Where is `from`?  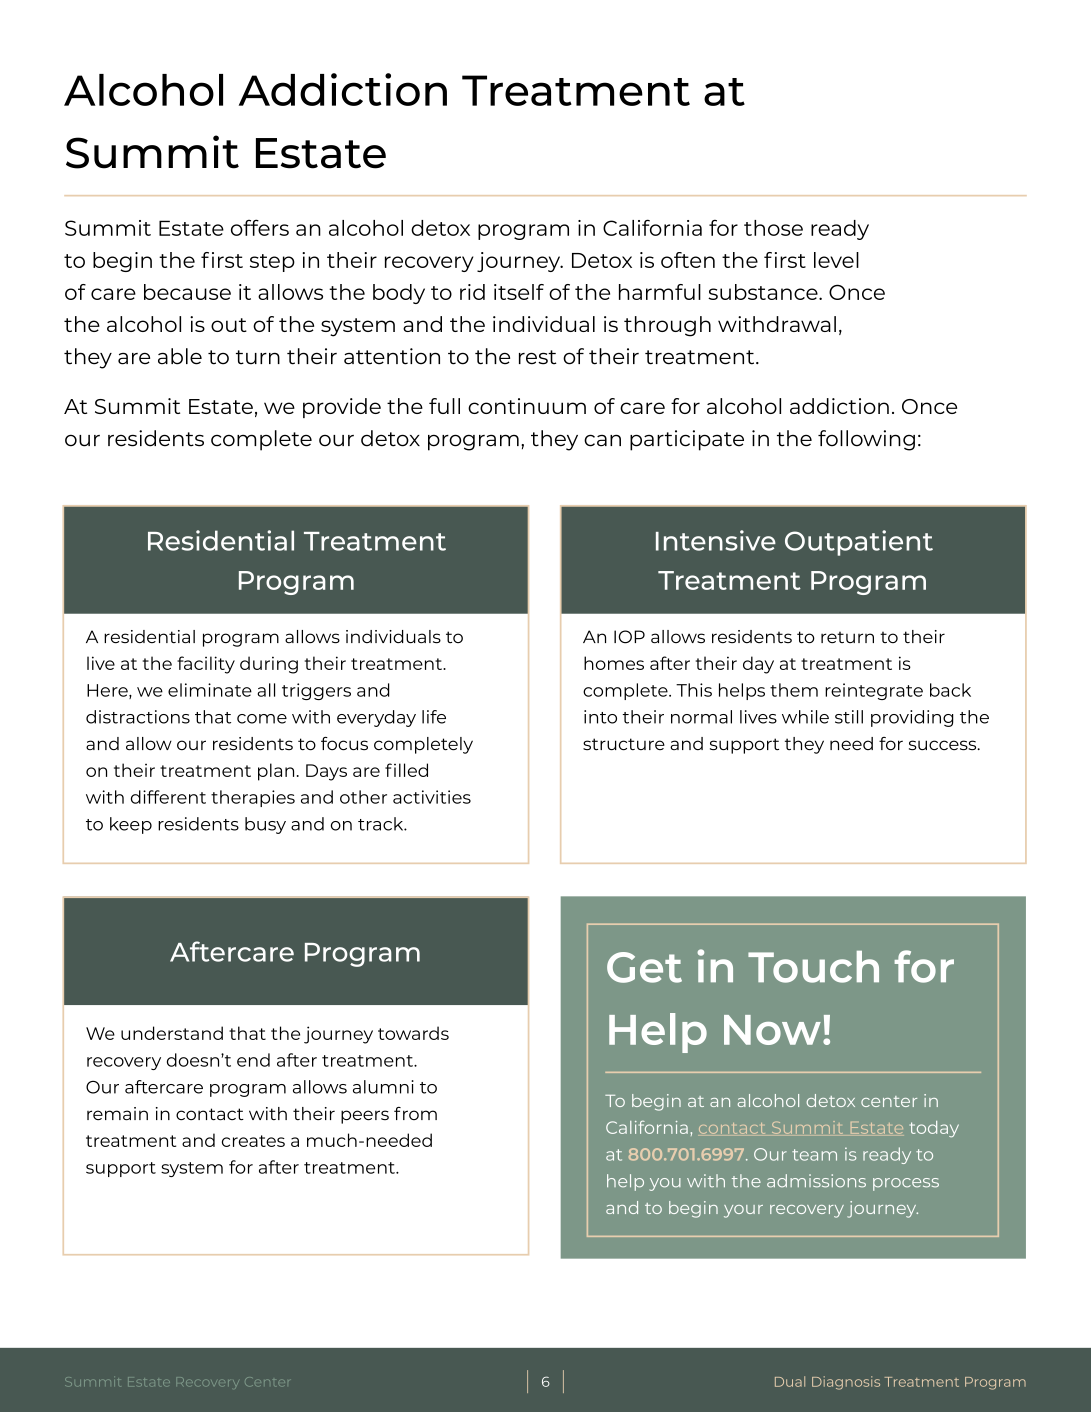
from is located at coordinates (415, 1113).
